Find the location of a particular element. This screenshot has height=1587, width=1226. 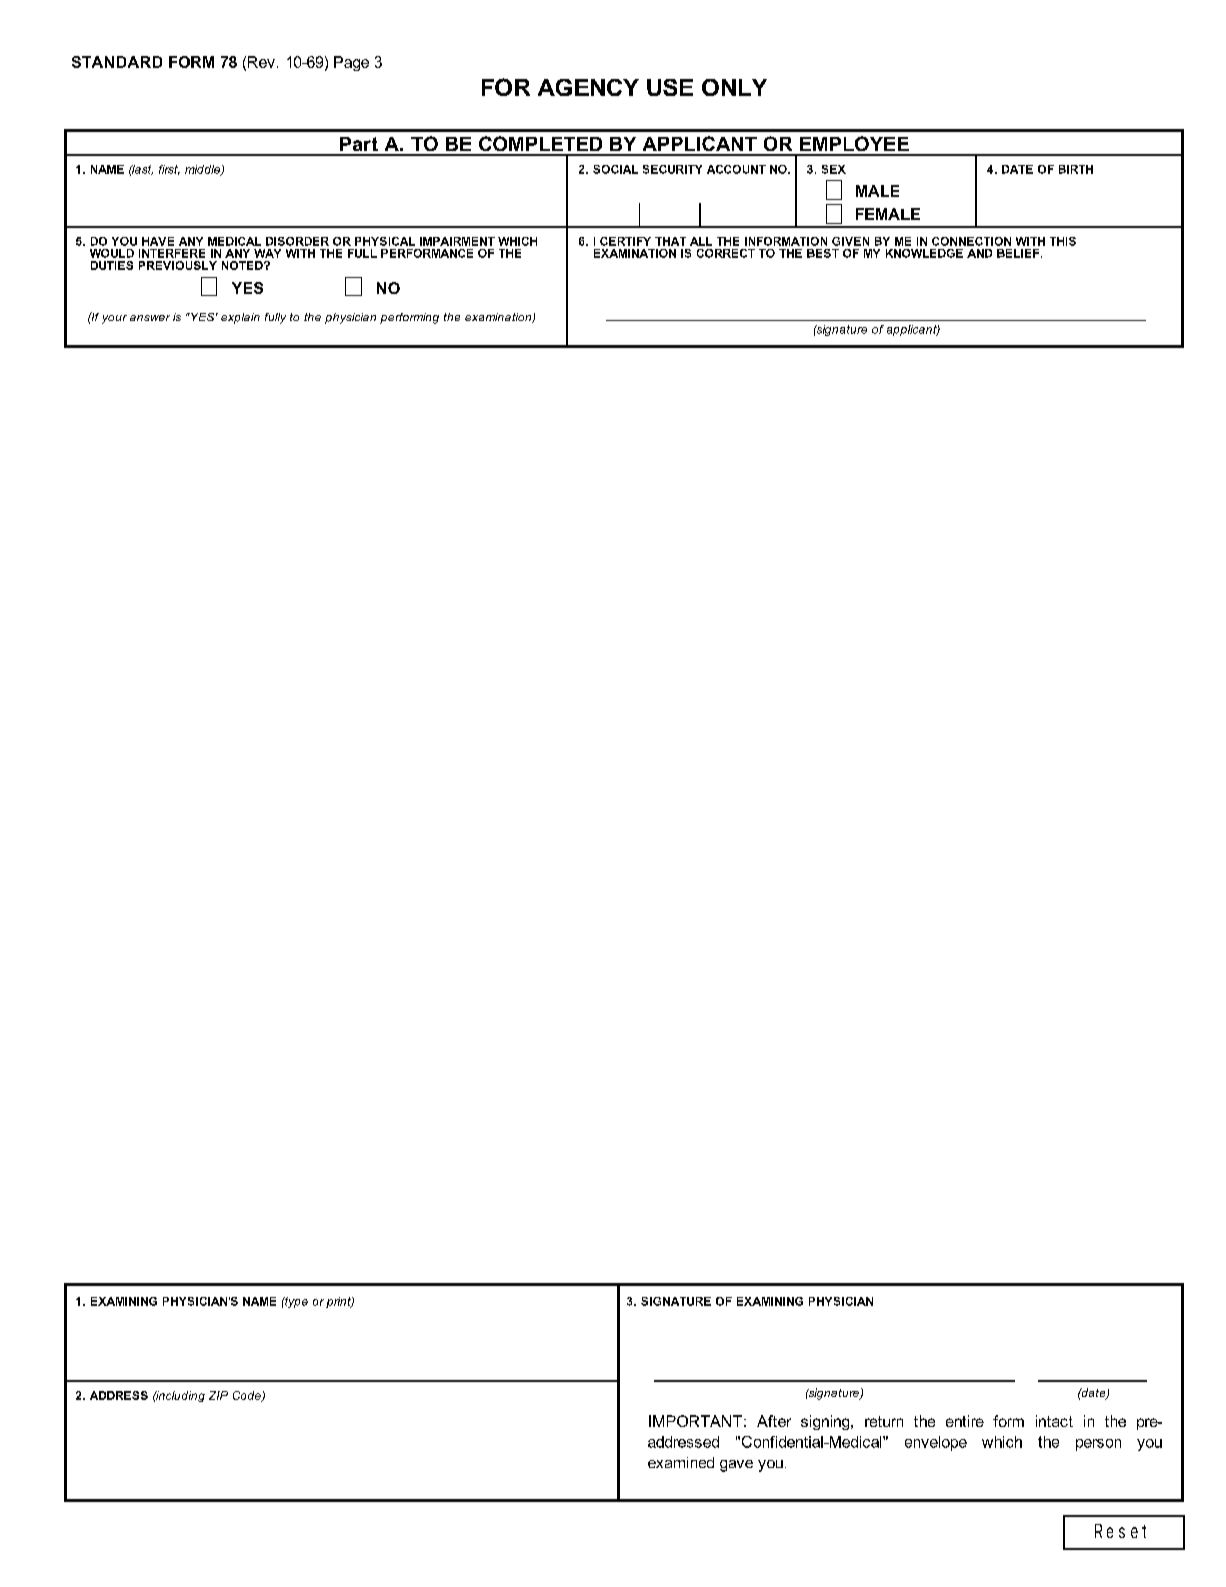

intact is located at coordinates (1054, 1421).
